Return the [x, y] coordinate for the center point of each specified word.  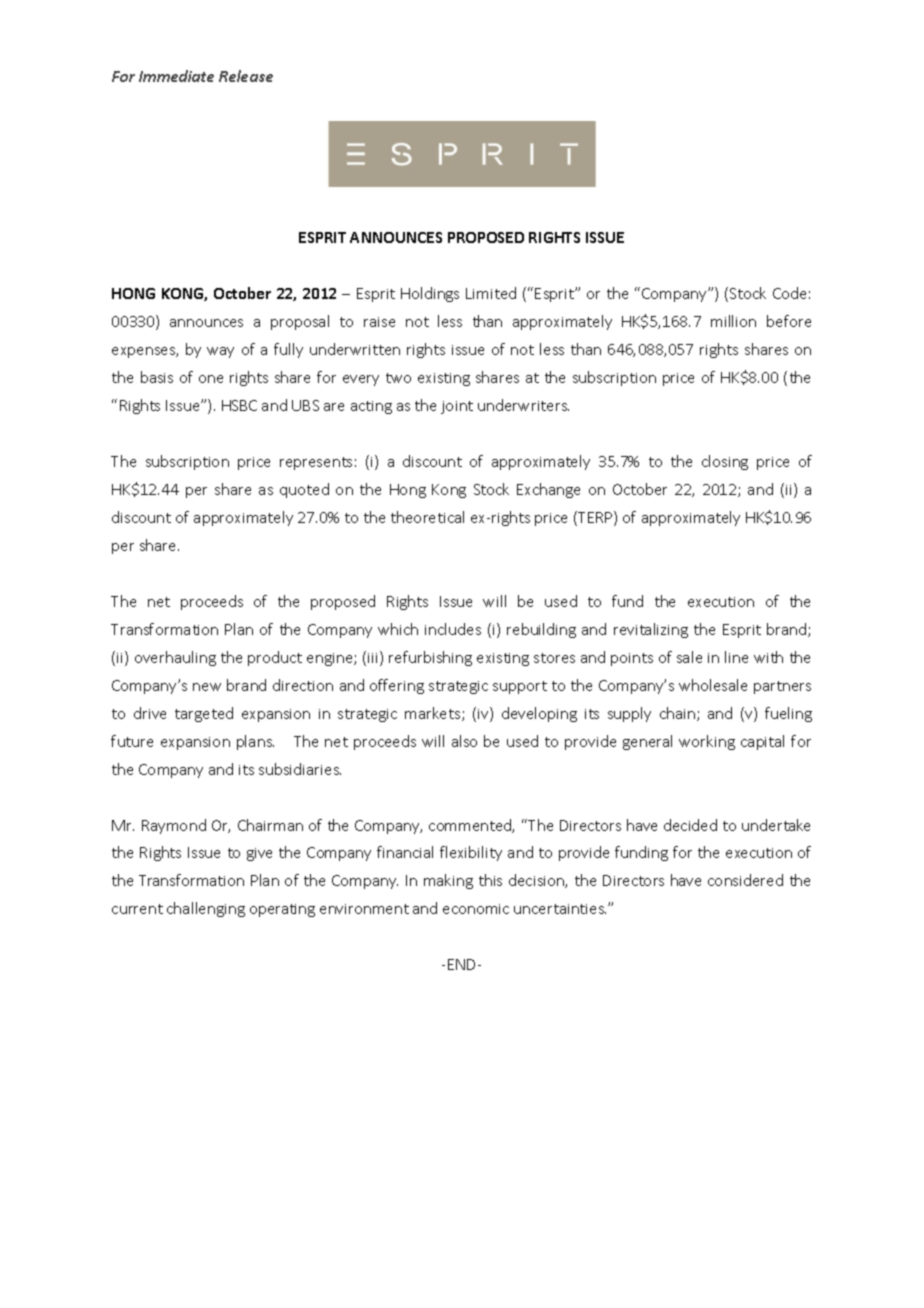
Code [789, 293]
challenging [206, 909]
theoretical [427, 517]
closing [725, 462]
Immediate [176, 76]
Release [246, 76]
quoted [304, 490]
